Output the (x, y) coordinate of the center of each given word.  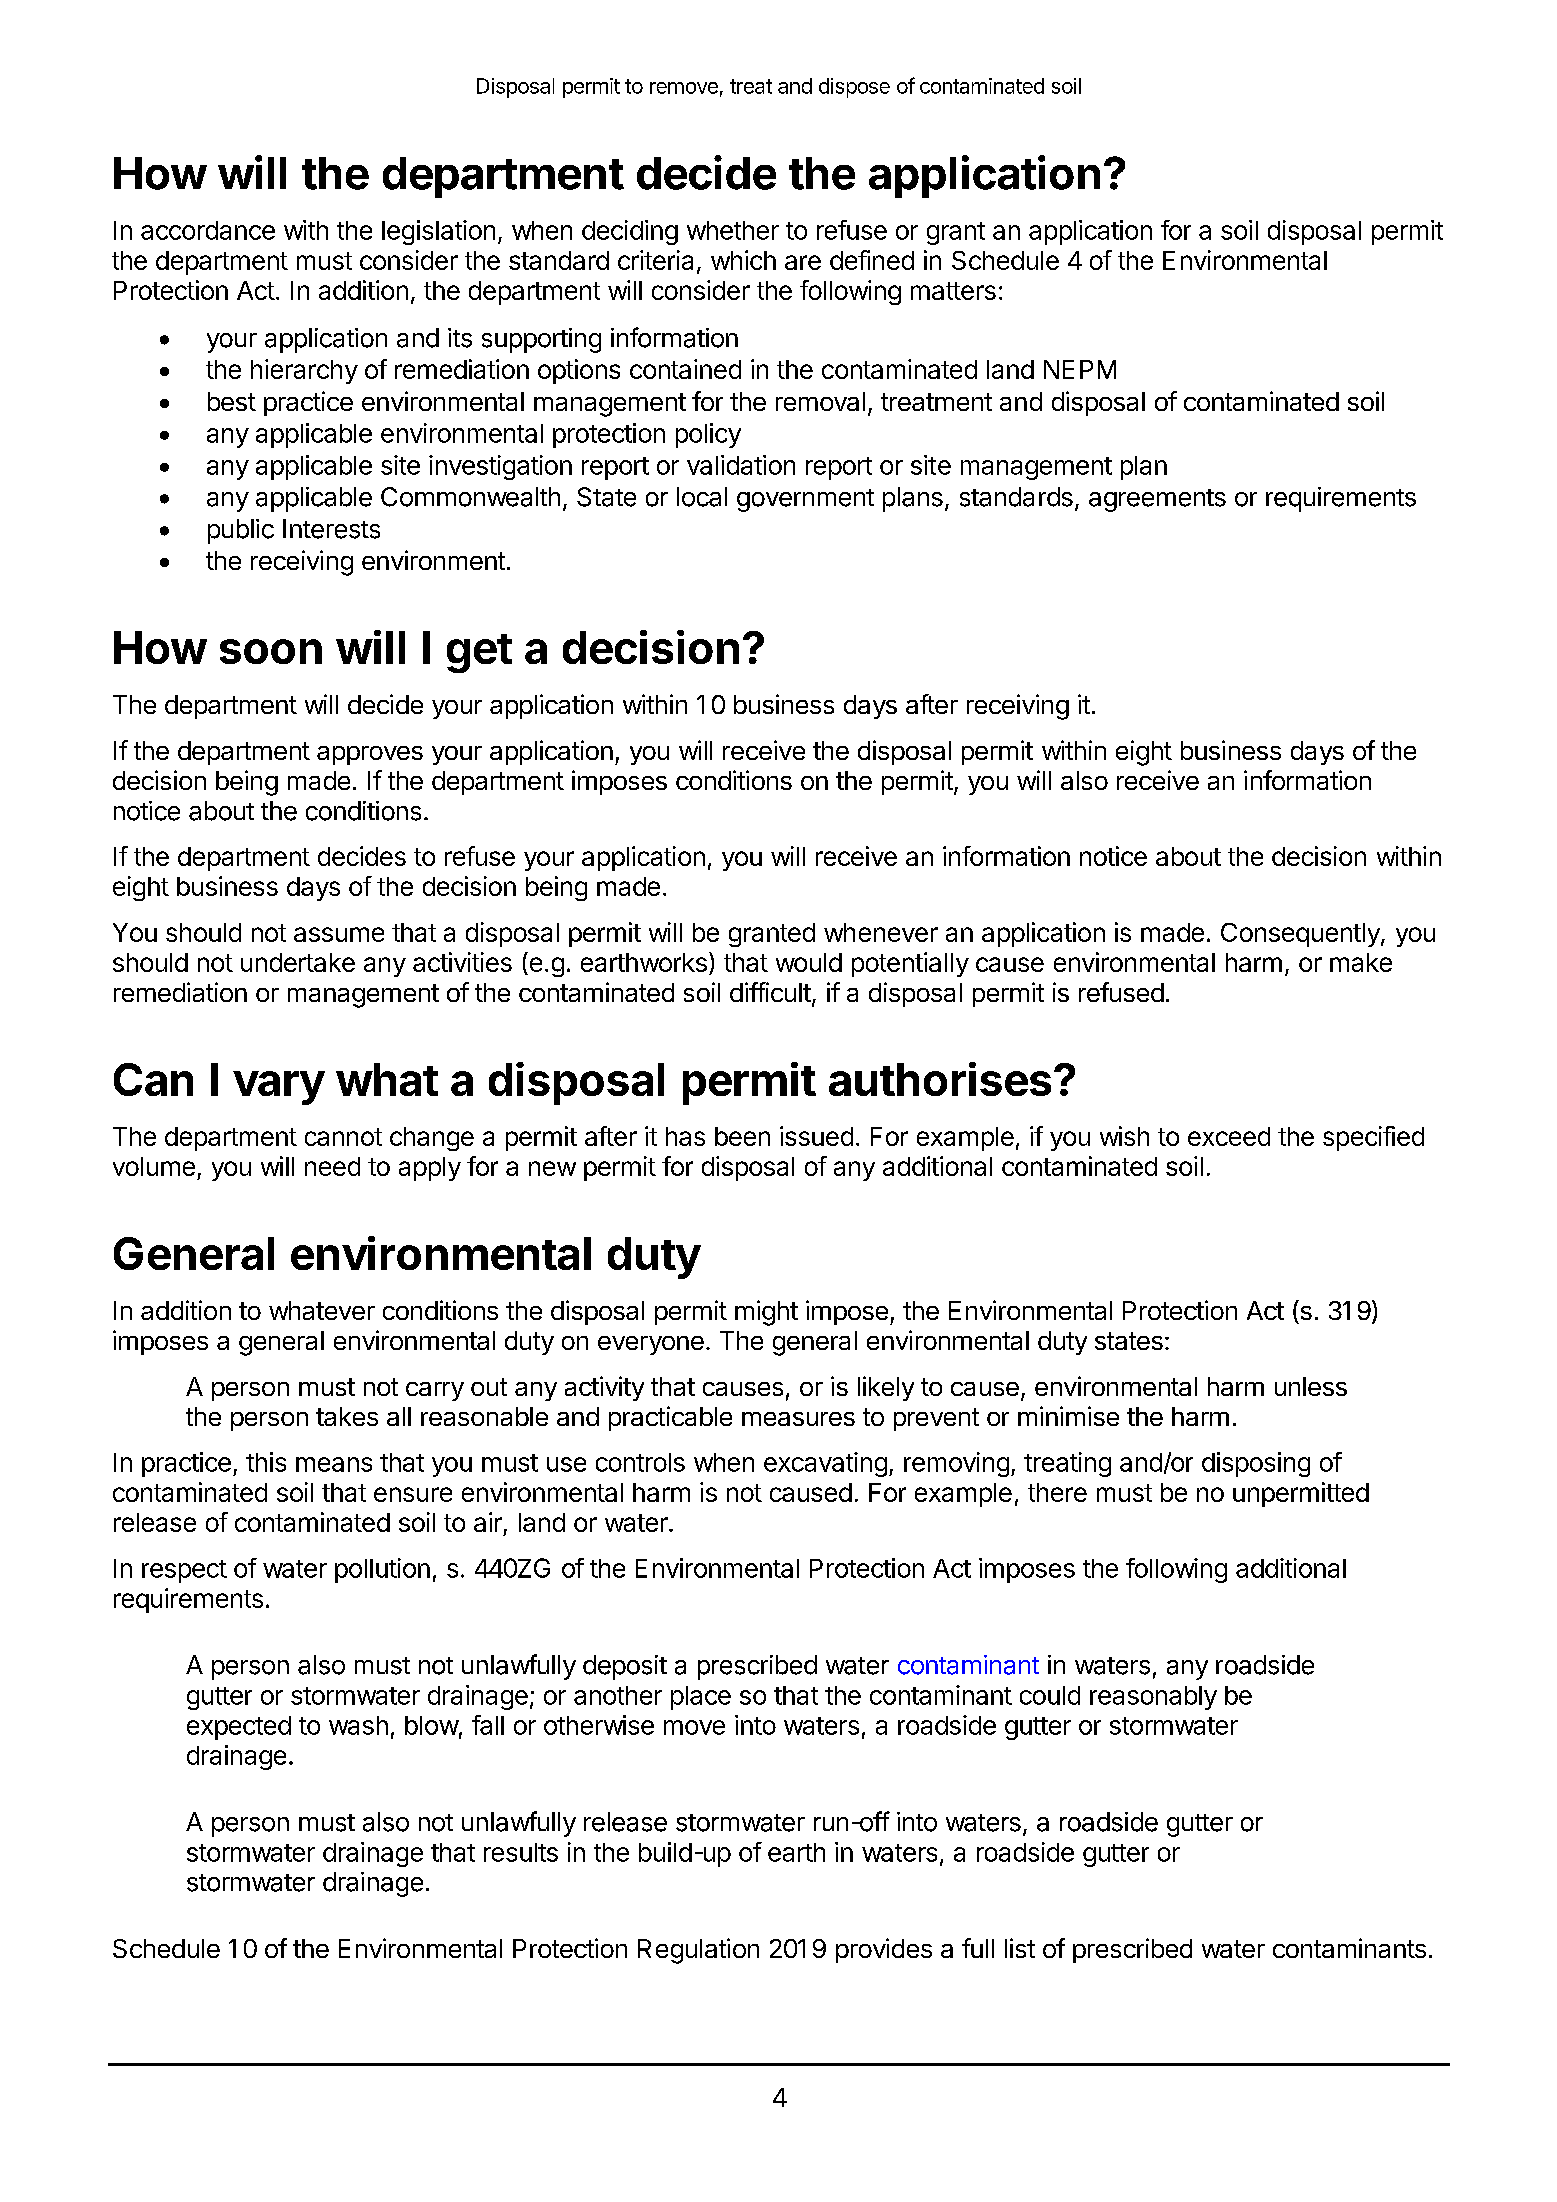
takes (347, 1416)
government (805, 500)
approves (370, 755)
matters (953, 291)
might (766, 1313)
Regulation (698, 1951)
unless (1311, 1386)
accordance (208, 230)
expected (239, 1728)
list (1020, 1948)
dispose (854, 88)
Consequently (1301, 935)
